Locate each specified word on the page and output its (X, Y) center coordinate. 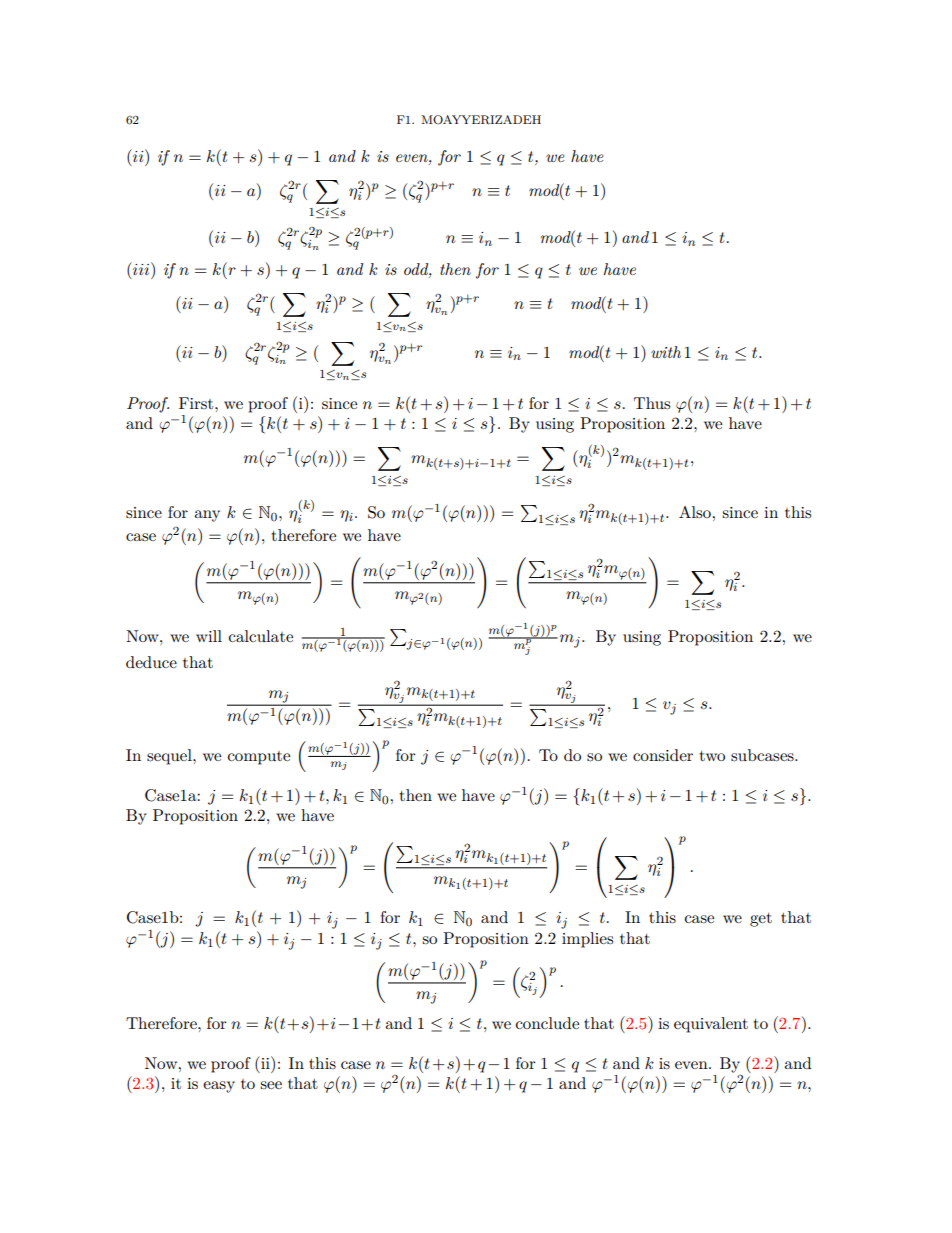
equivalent (711, 1025)
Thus (652, 403)
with (666, 352)
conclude (547, 1023)
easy (219, 1087)
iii (141, 268)
